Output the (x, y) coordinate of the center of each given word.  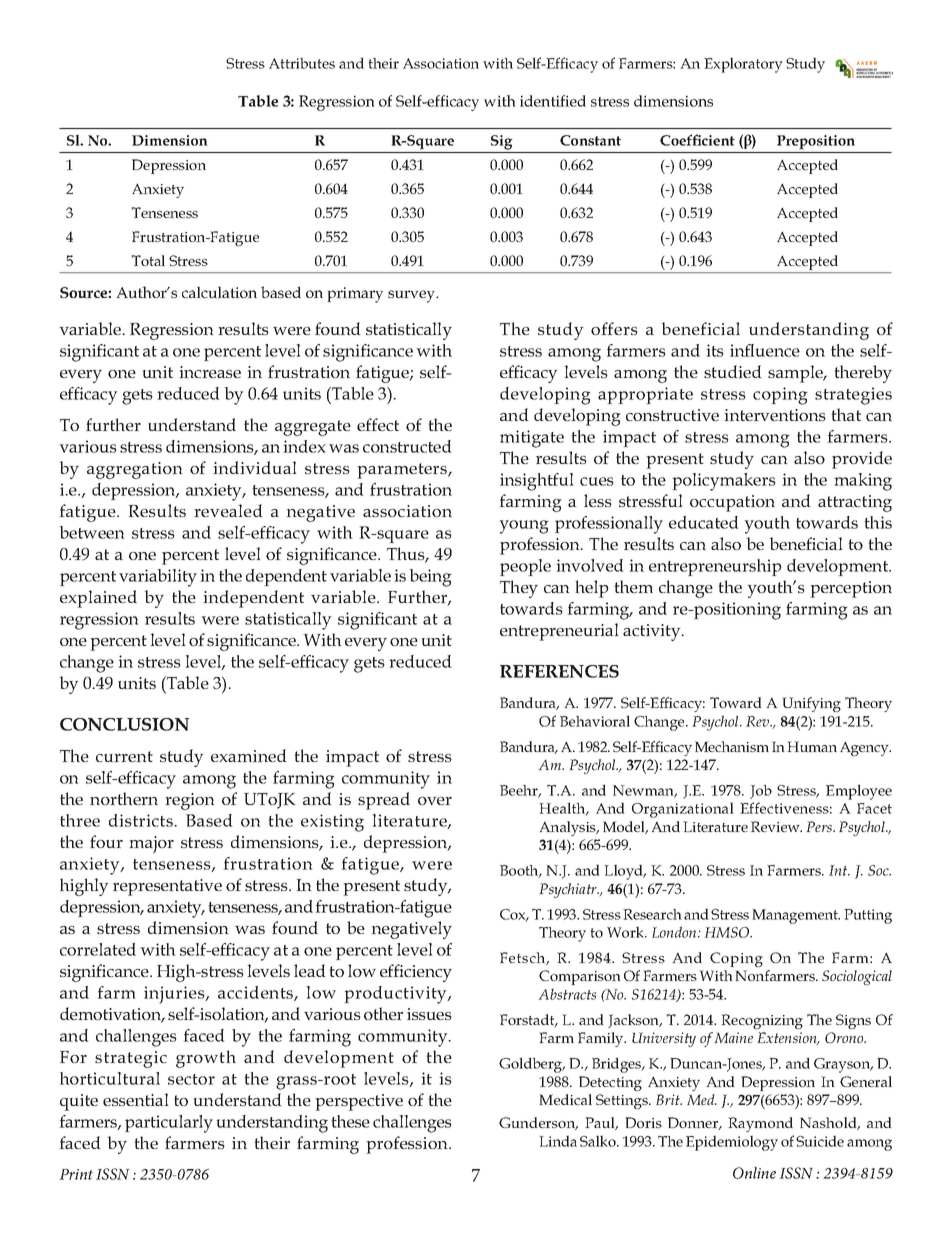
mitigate (532, 439)
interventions (775, 415)
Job (761, 792)
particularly (169, 1124)
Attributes (302, 63)
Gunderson (538, 1123)
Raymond (760, 1124)
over (435, 801)
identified (553, 101)
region (190, 801)
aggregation (135, 470)
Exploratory (743, 65)
